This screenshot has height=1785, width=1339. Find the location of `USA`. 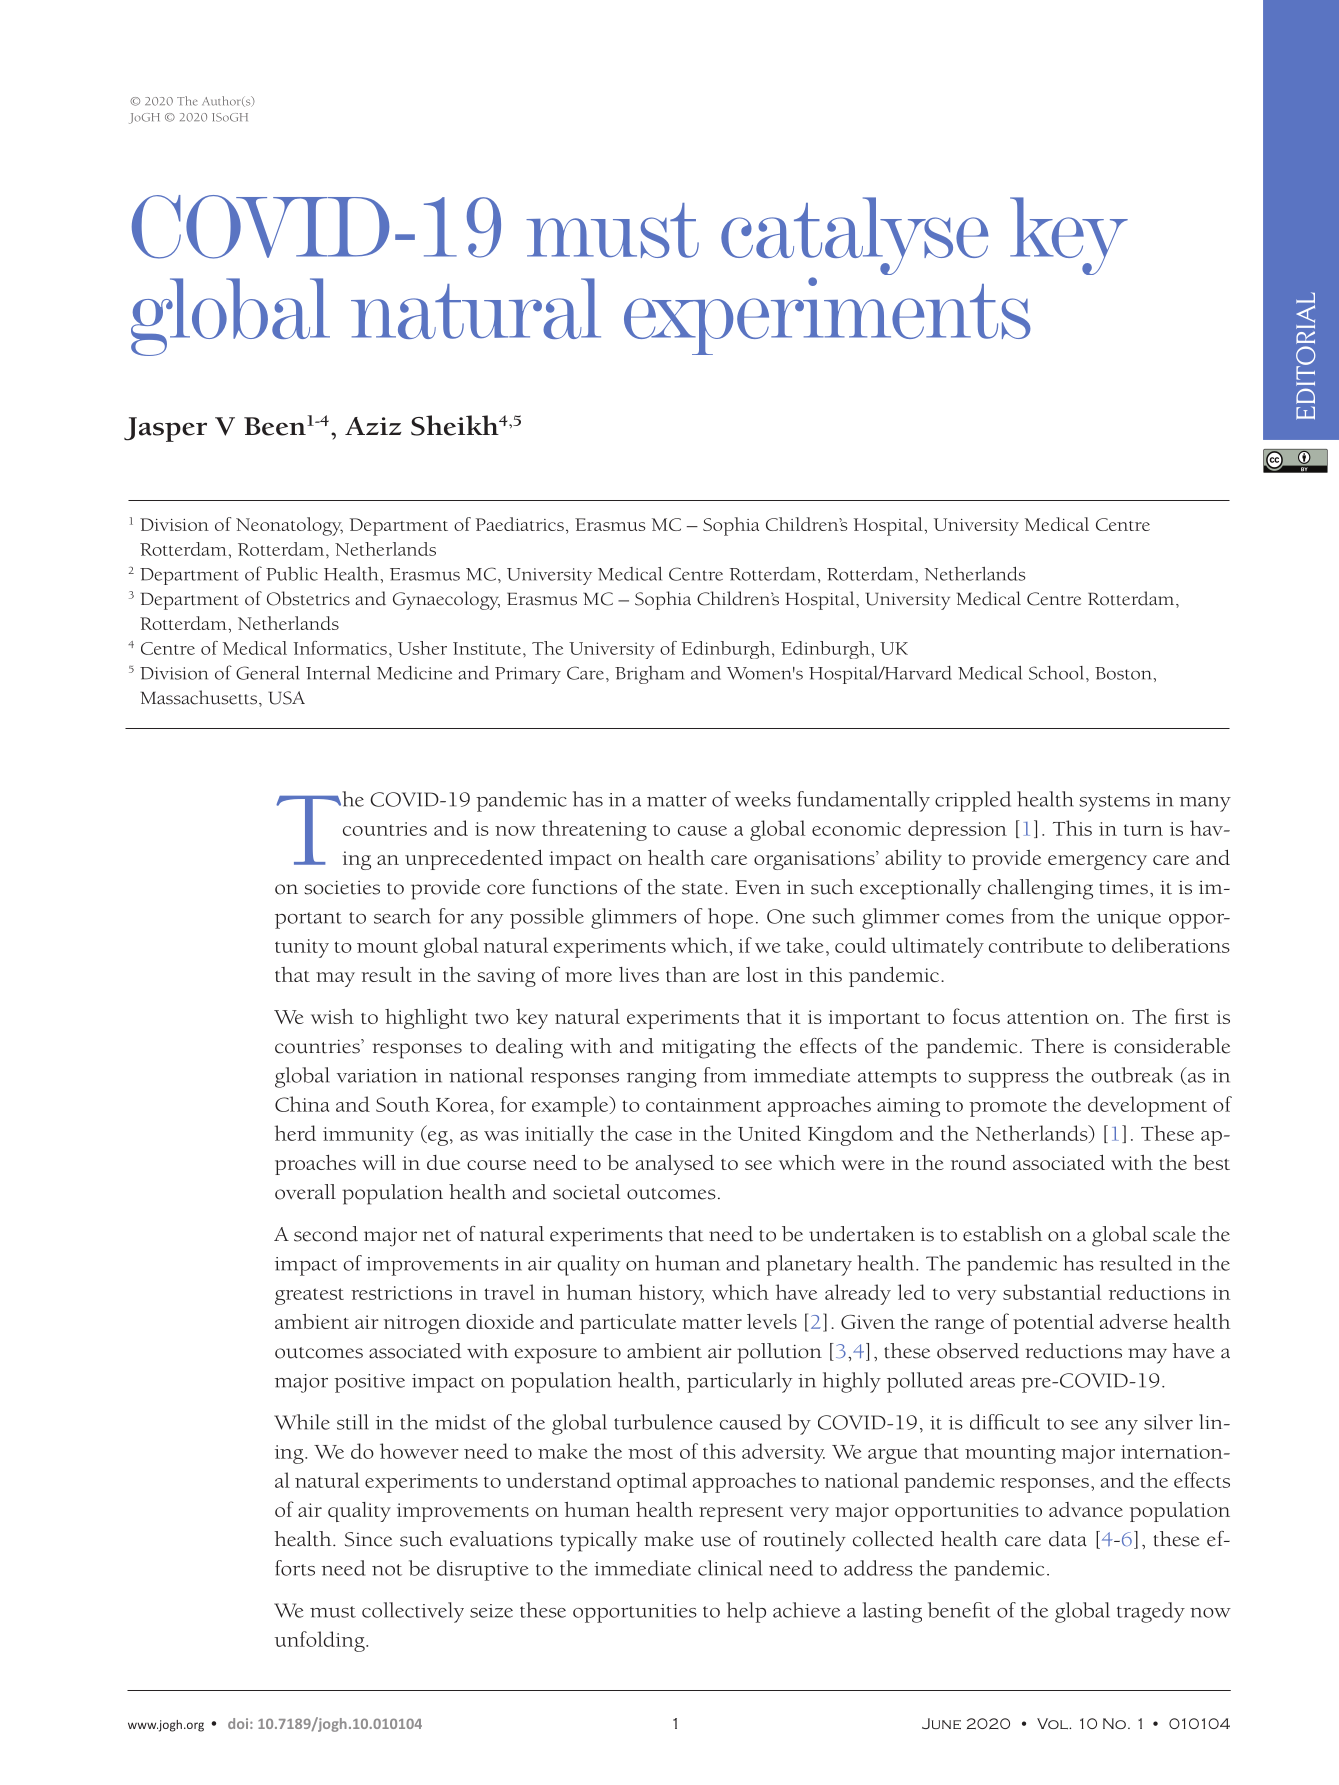

USA is located at coordinates (286, 698).
